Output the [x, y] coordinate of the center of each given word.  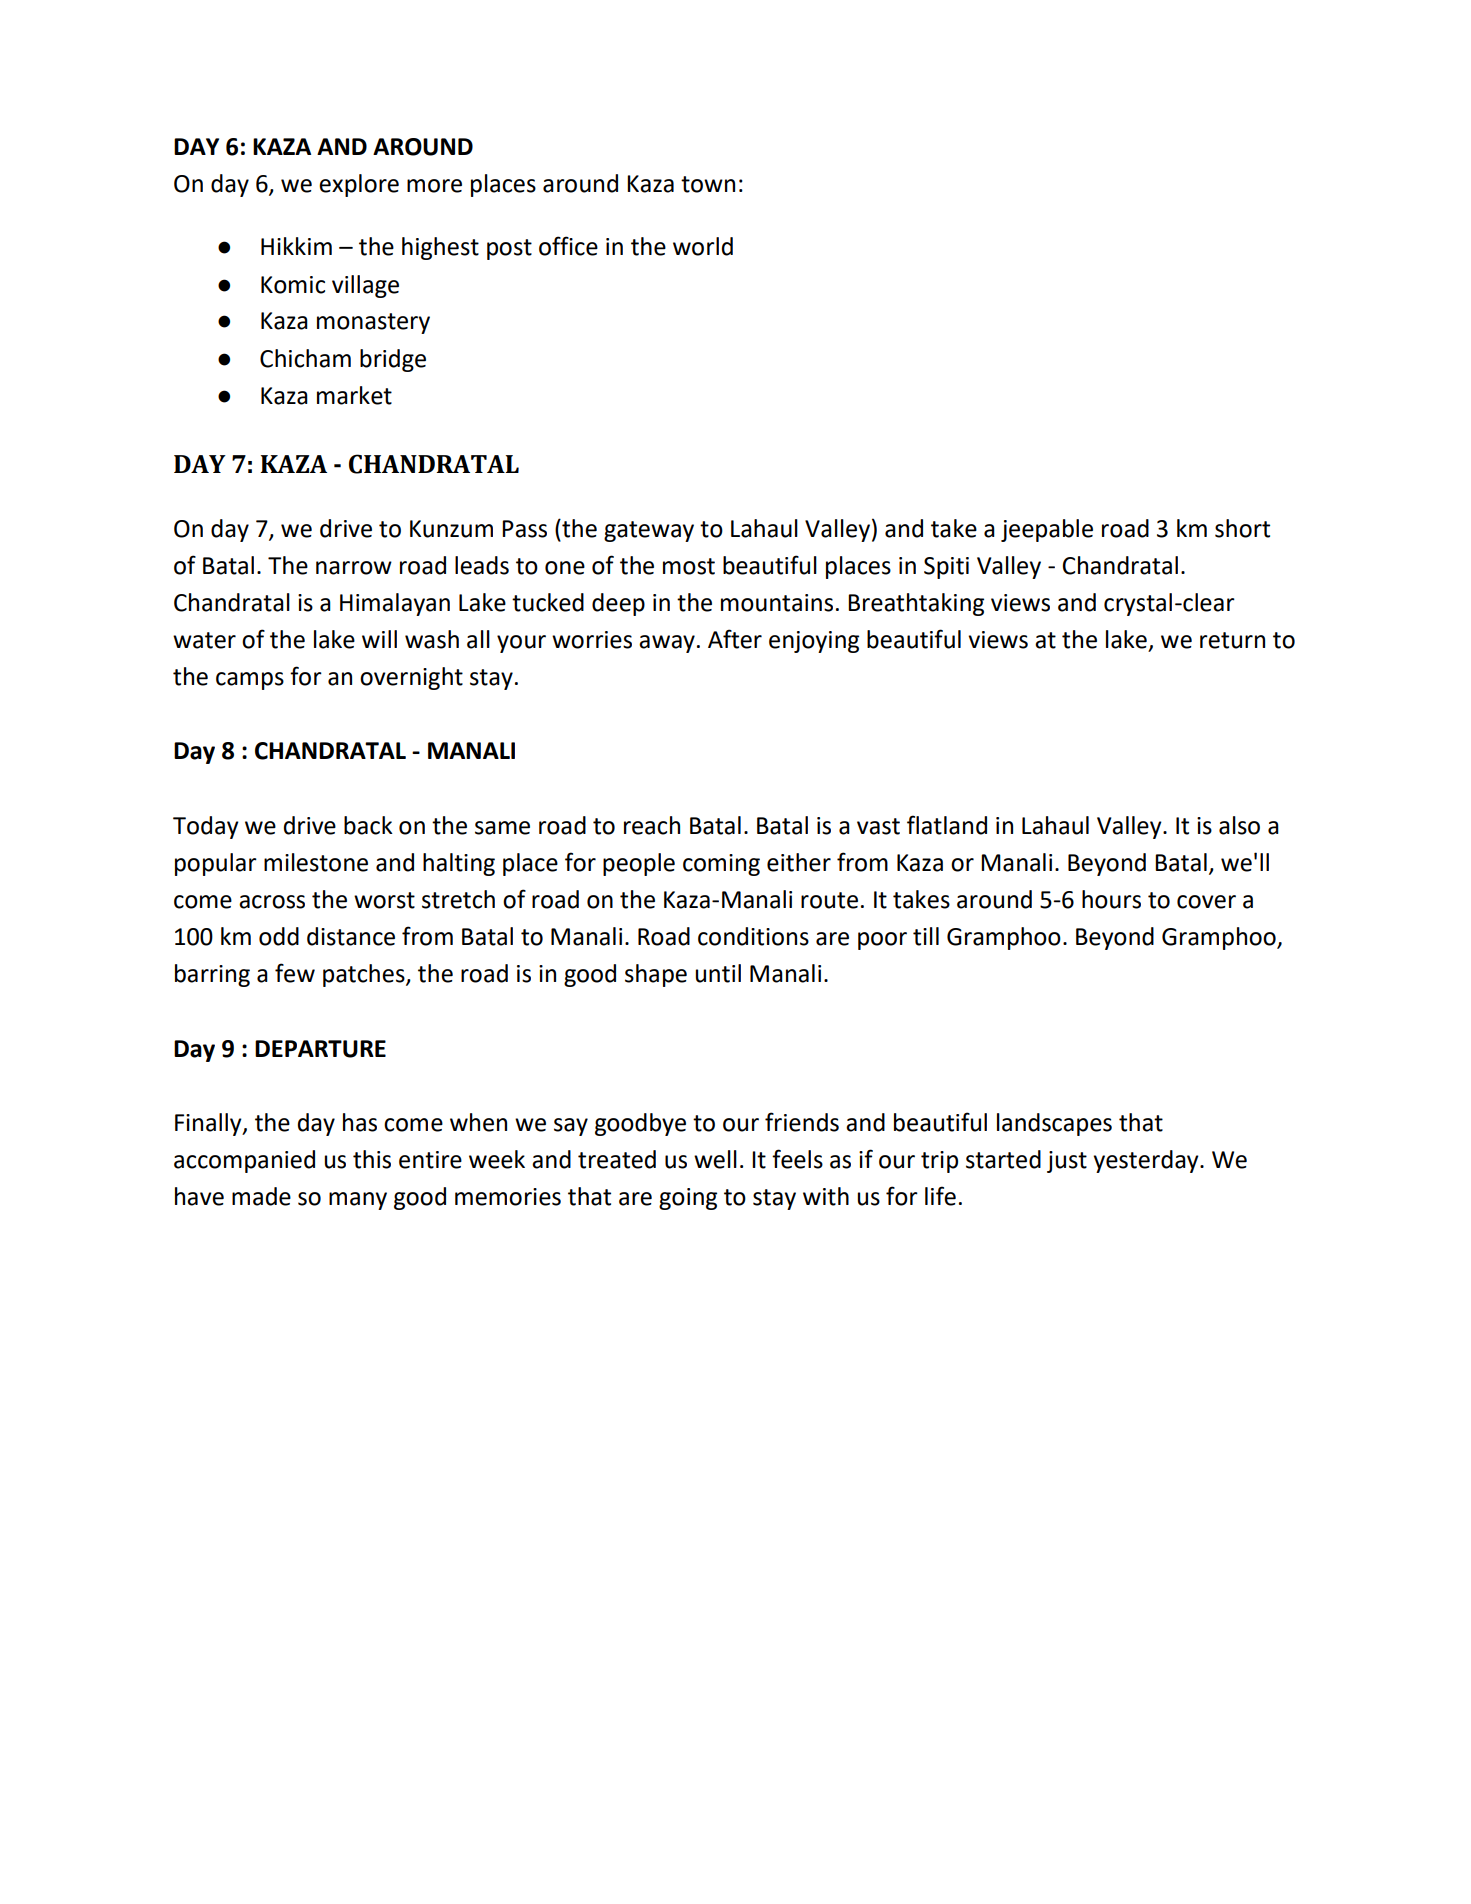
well [715, 1159]
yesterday [1147, 1161]
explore [359, 185]
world [703, 246]
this [372, 1159]
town [708, 184]
